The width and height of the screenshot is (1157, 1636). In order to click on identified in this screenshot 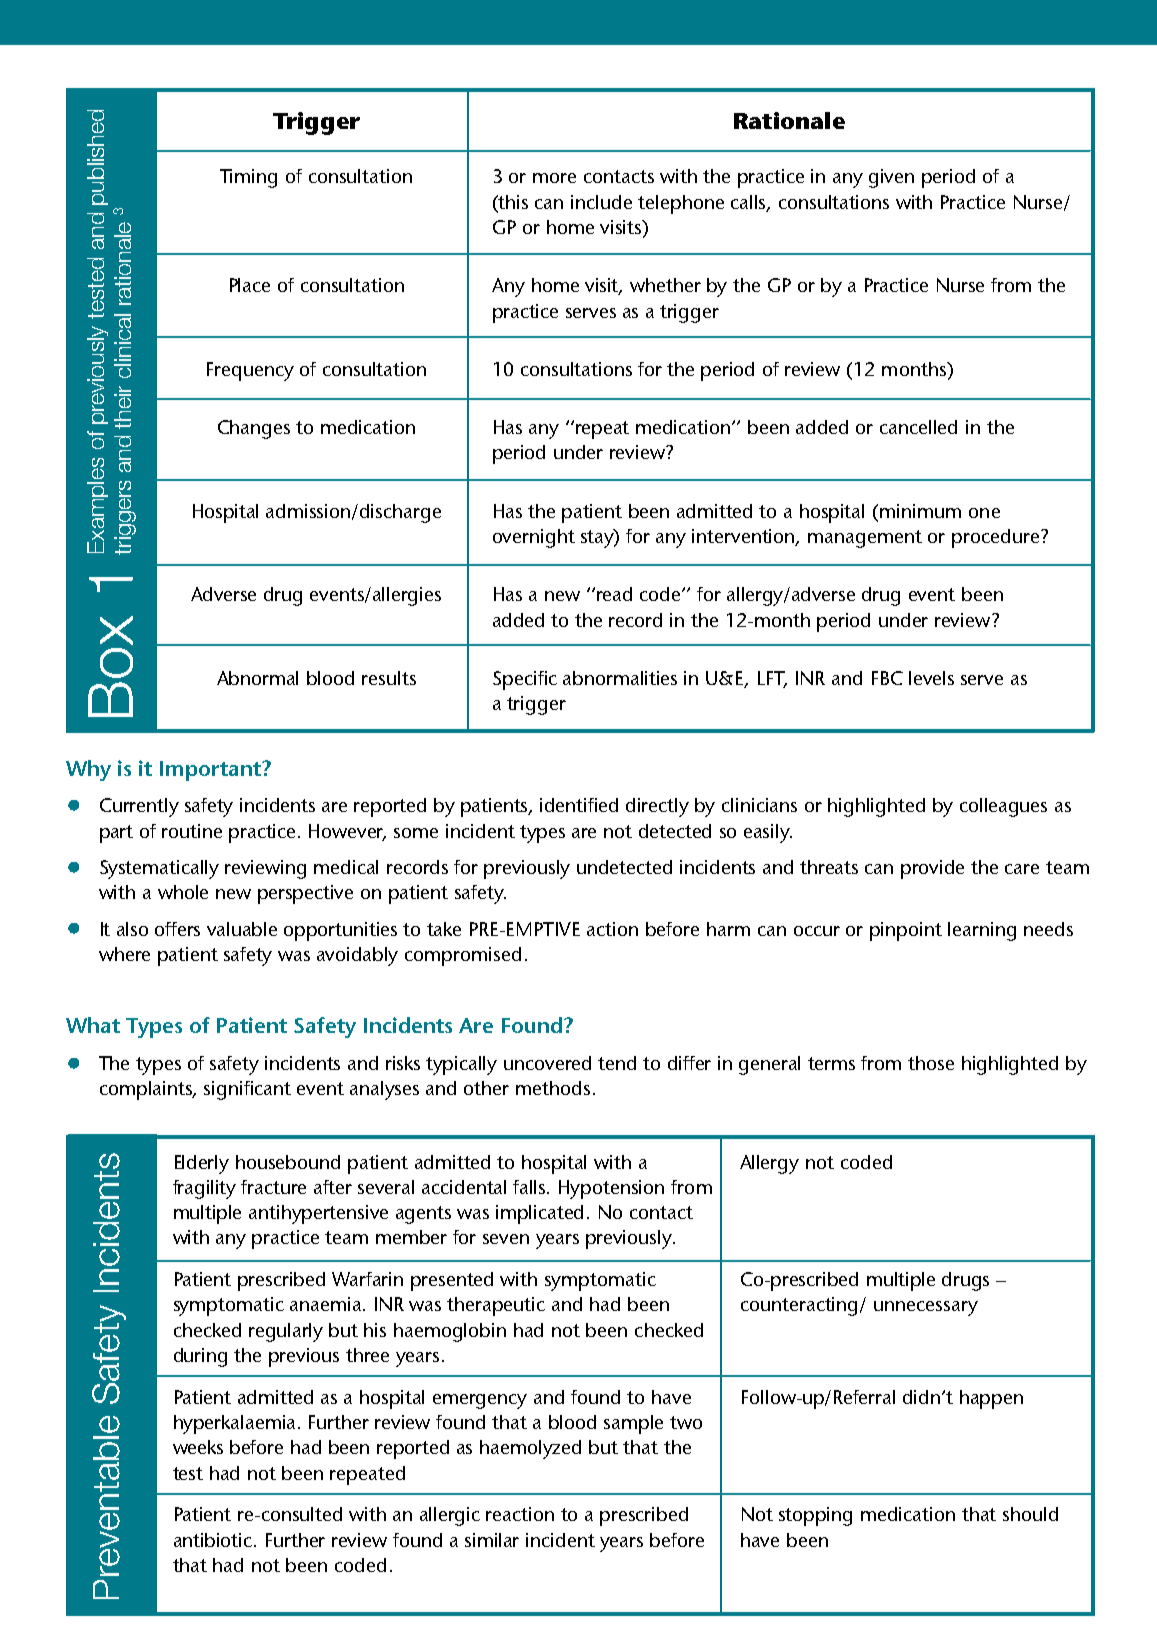, I will do `click(579, 805)`.
